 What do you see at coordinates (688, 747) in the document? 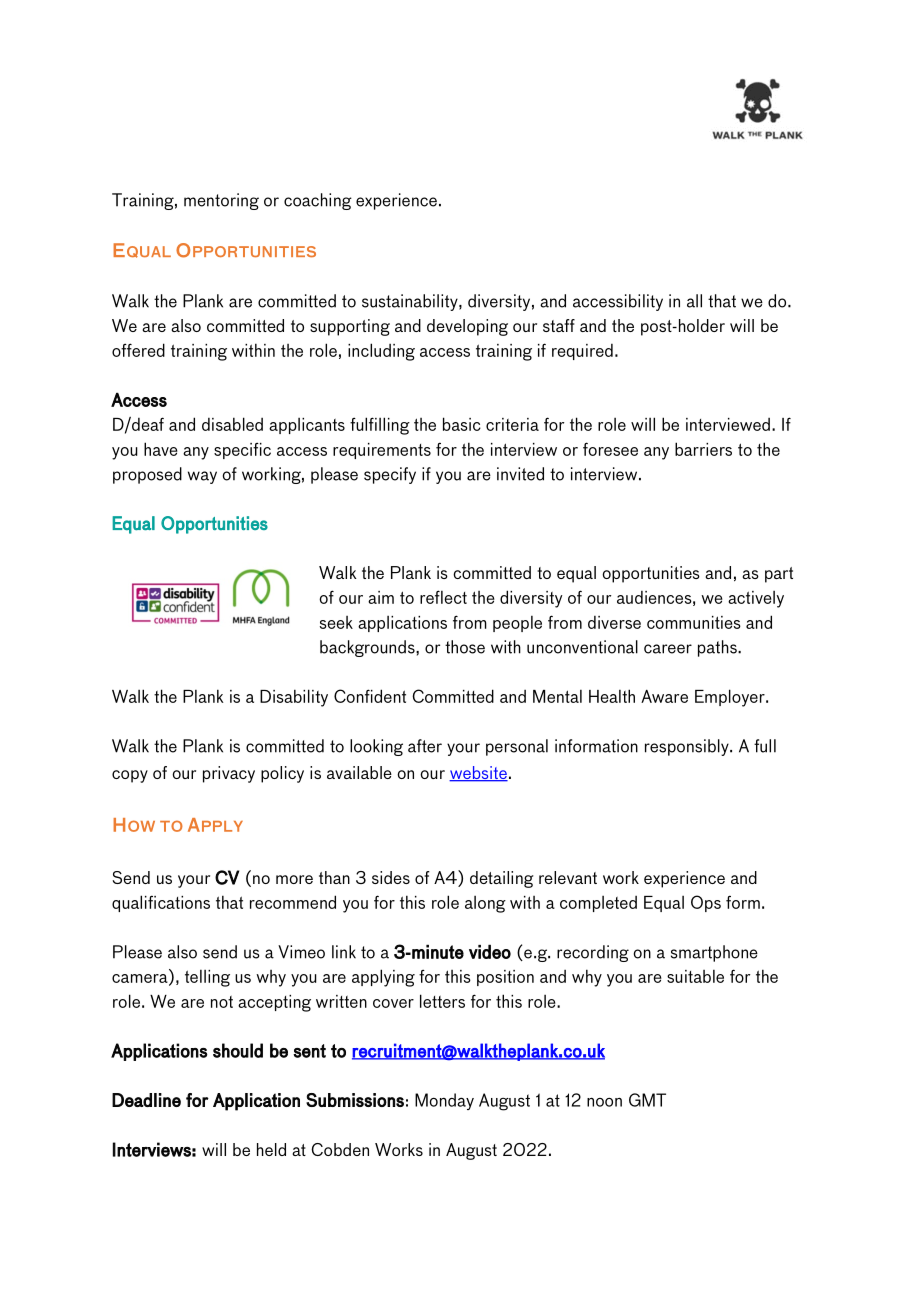
I see `responsibly` at bounding box center [688, 747].
